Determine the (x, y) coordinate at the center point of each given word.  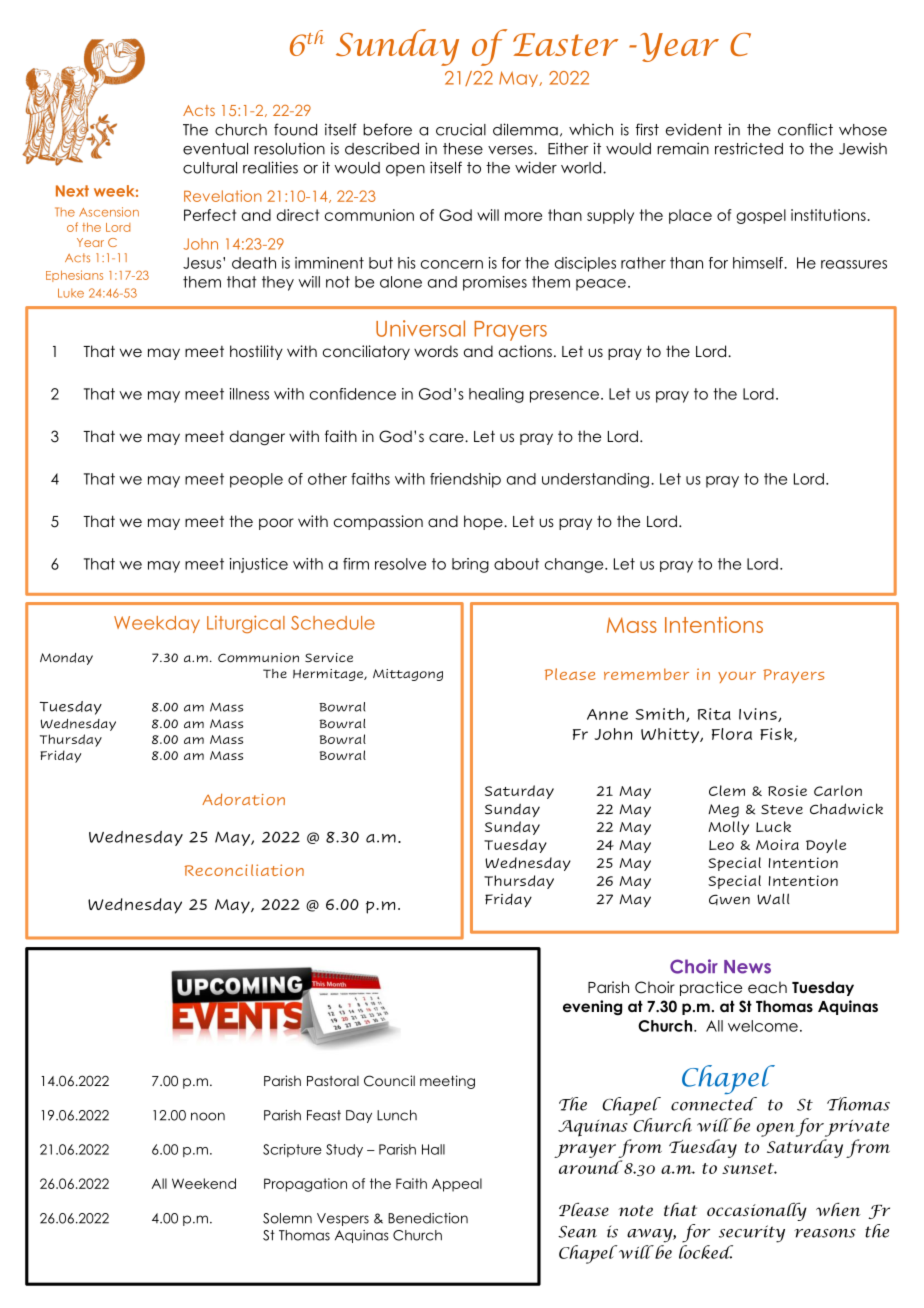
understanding (595, 480)
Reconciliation (244, 870)
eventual (215, 149)
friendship (465, 480)
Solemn (287, 1218)
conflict (805, 129)
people (256, 480)
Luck (773, 826)
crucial (461, 130)
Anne (607, 714)
